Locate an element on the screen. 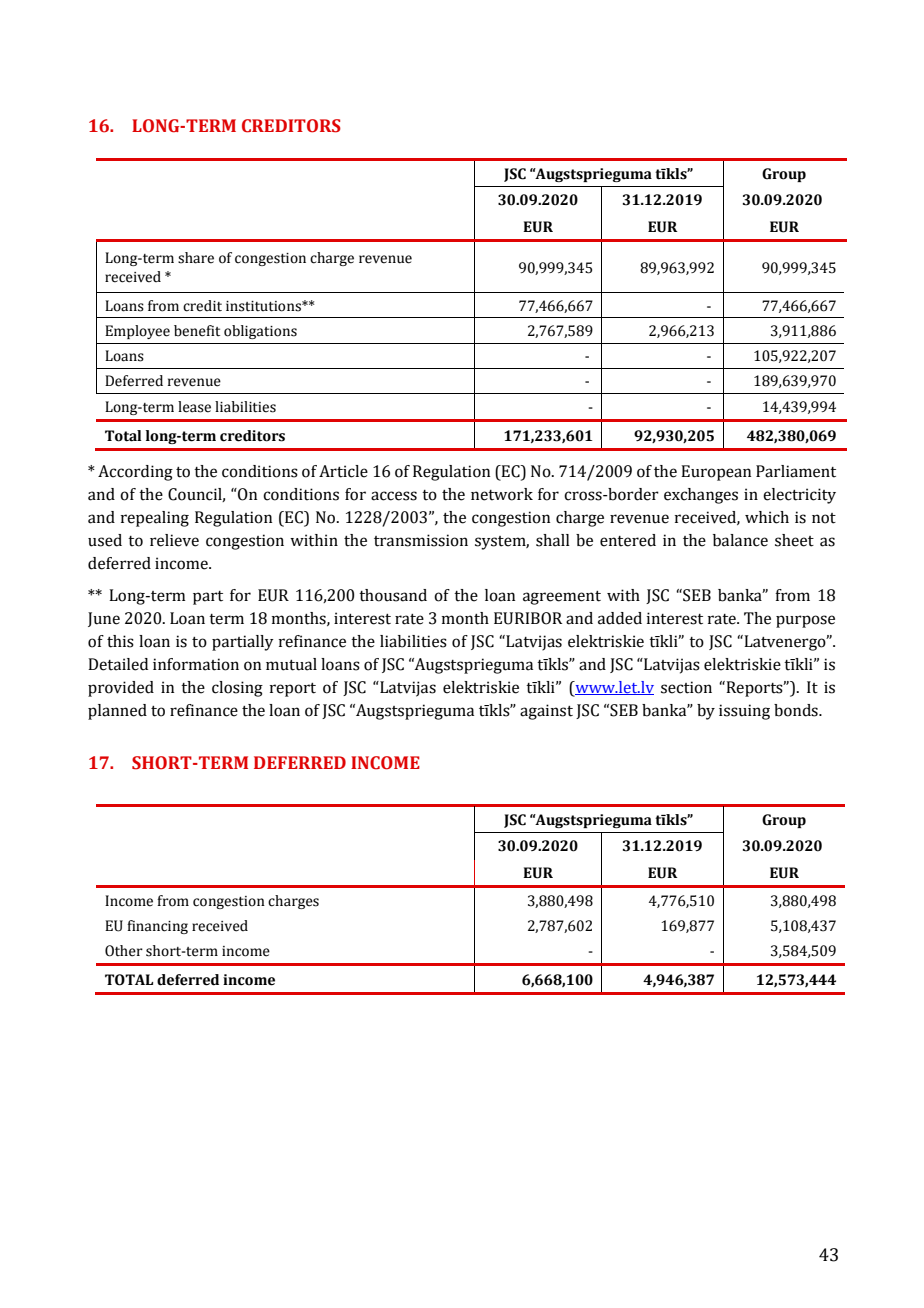  European is located at coordinates (716, 473).
